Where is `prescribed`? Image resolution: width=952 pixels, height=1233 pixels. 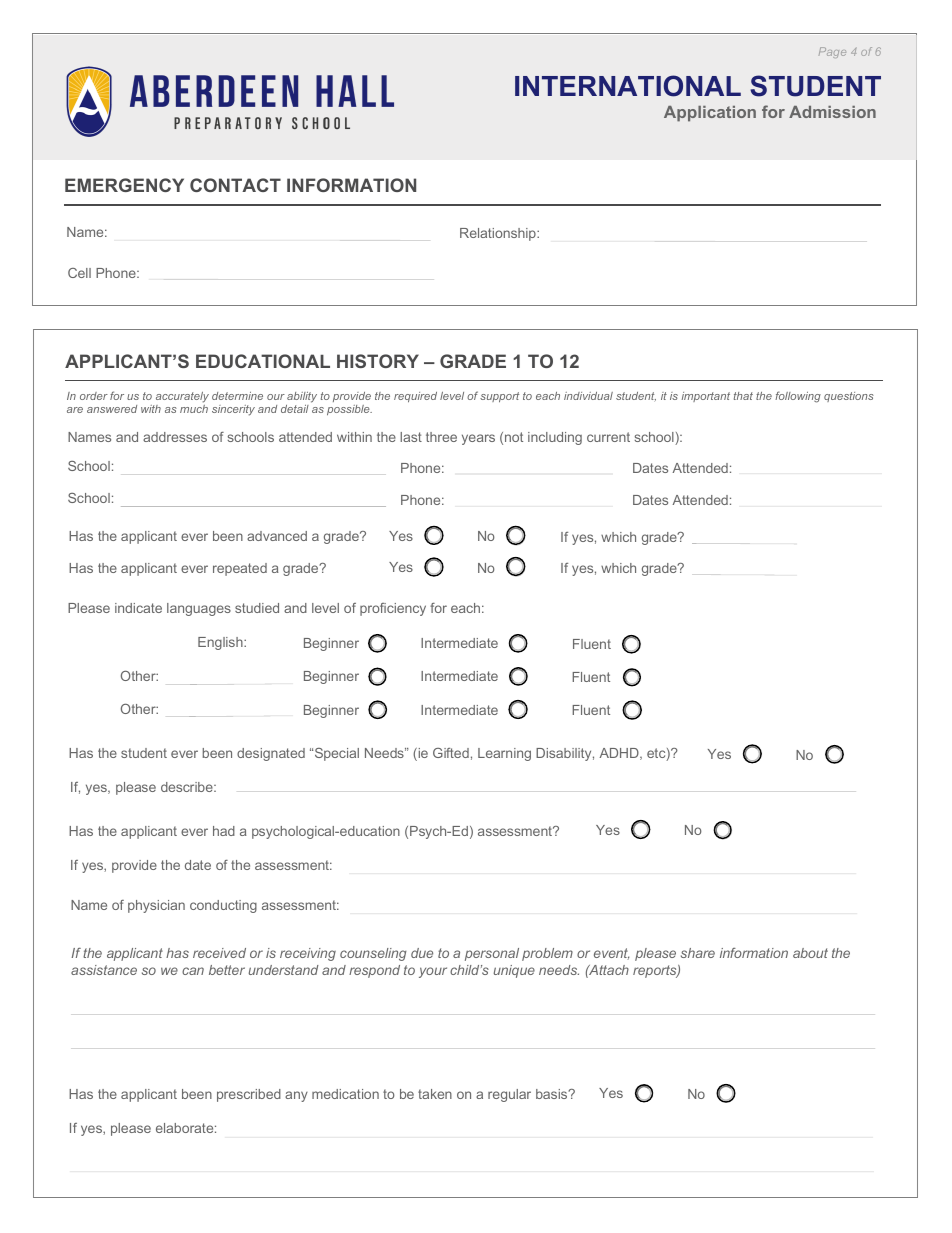
prescribed is located at coordinates (249, 1095).
